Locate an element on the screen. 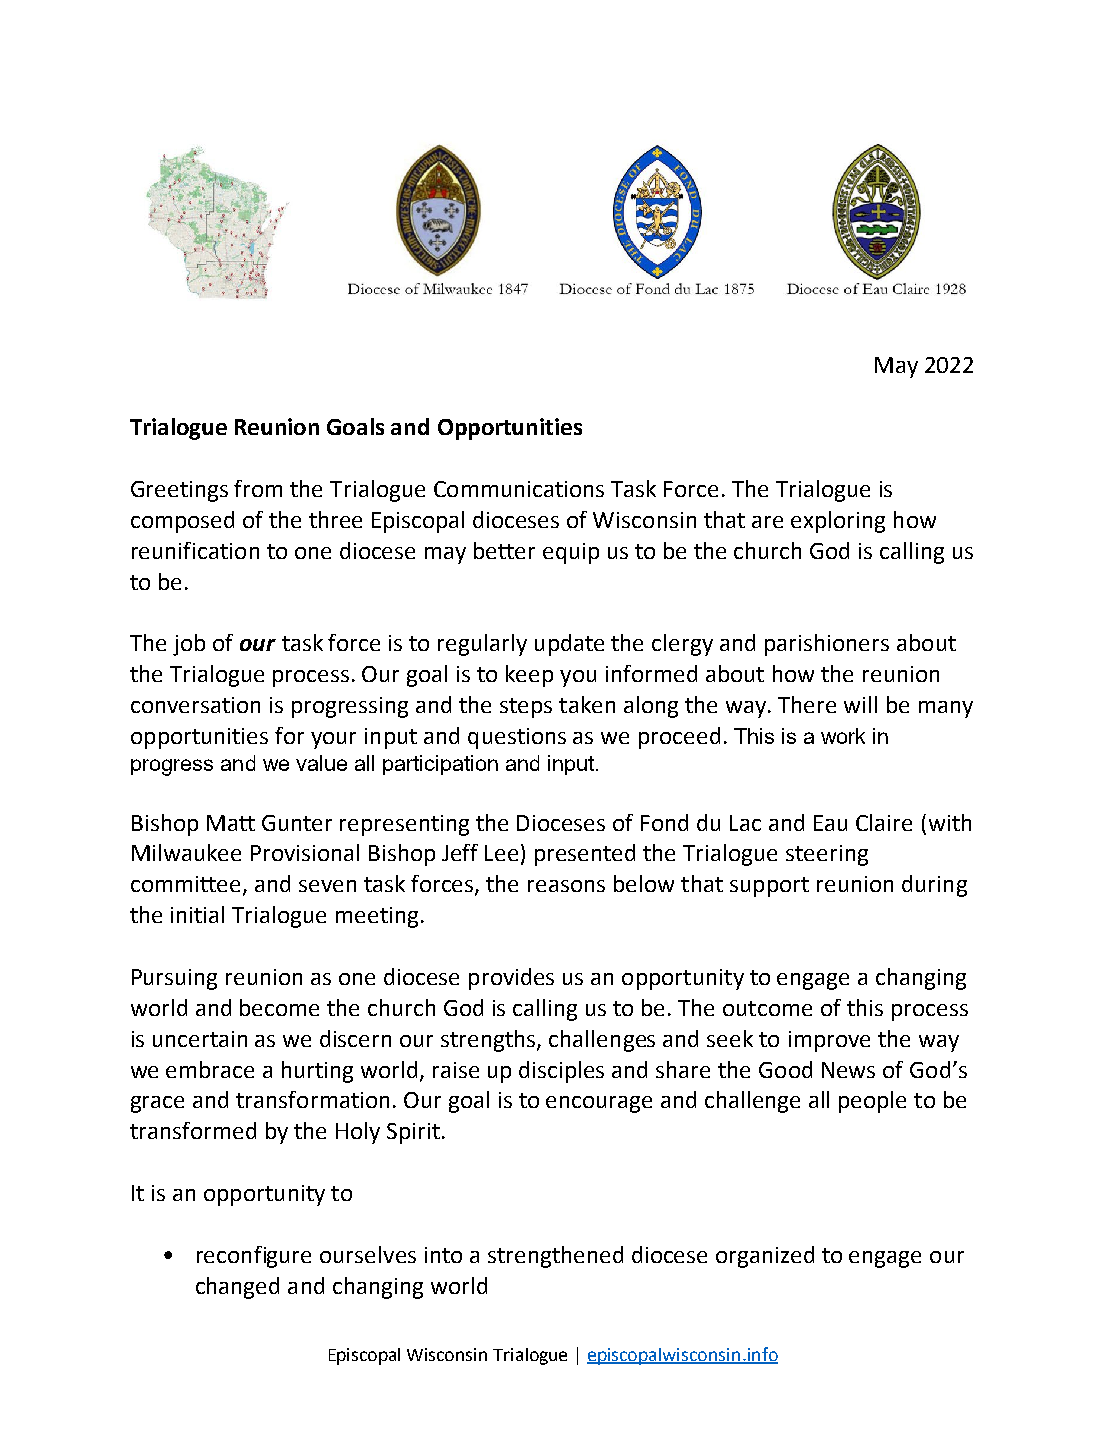  reasons is located at coordinates (566, 886).
